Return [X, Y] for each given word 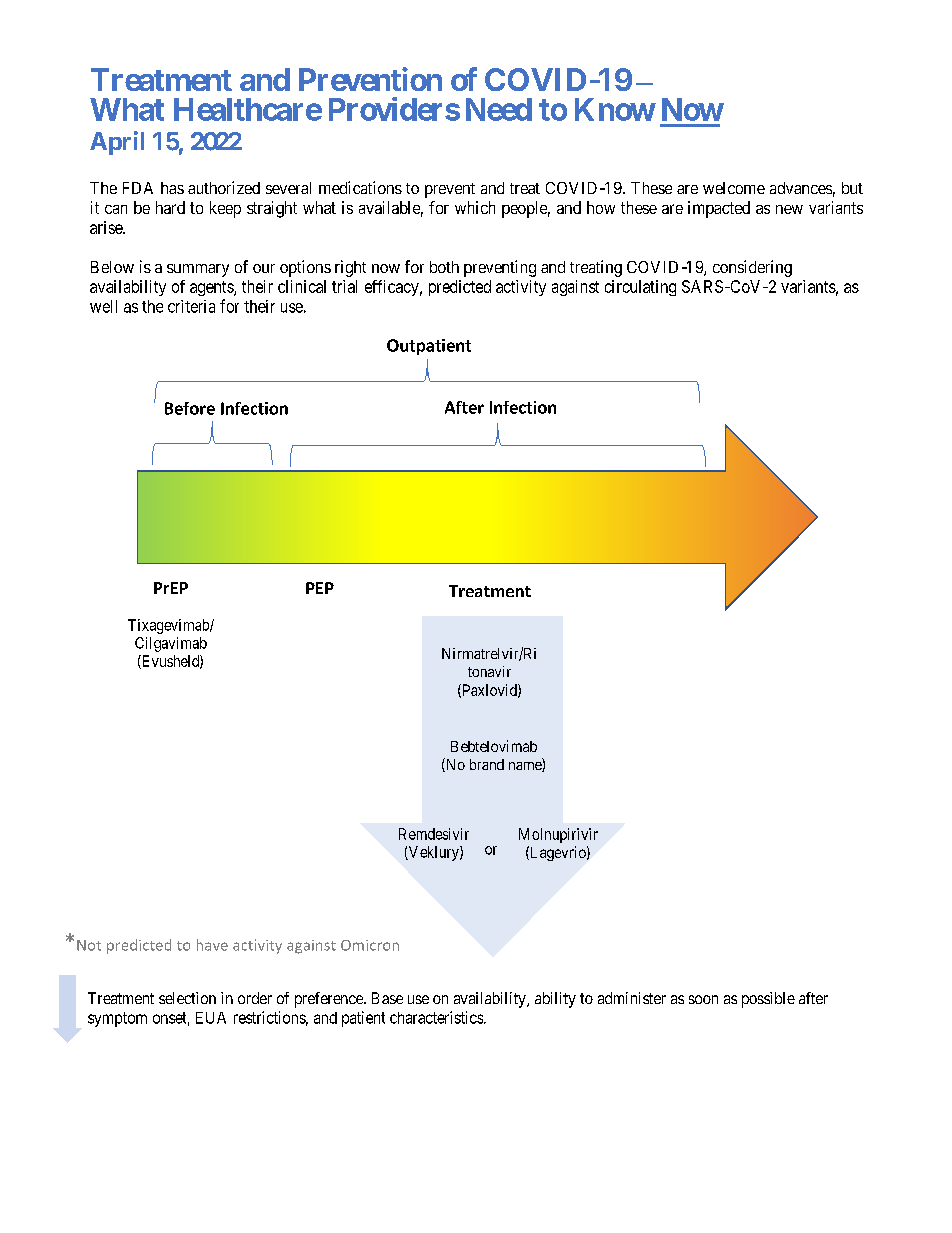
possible [768, 1000]
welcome [734, 188]
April [117, 143]
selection [187, 998]
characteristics [437, 1017]
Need [499, 109]
